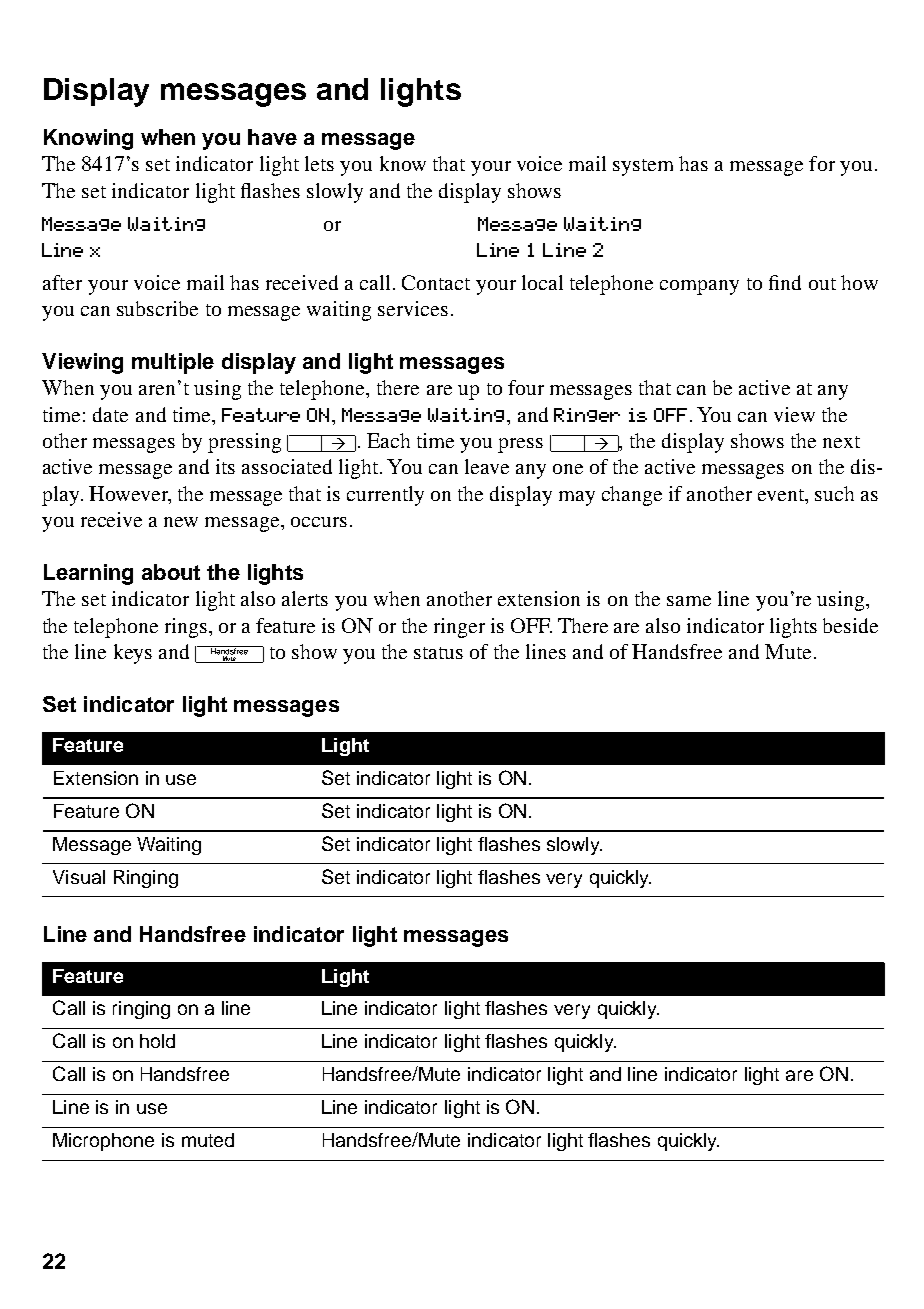  What do you see at coordinates (689, 601) in the image?
I see `same` at bounding box center [689, 601].
